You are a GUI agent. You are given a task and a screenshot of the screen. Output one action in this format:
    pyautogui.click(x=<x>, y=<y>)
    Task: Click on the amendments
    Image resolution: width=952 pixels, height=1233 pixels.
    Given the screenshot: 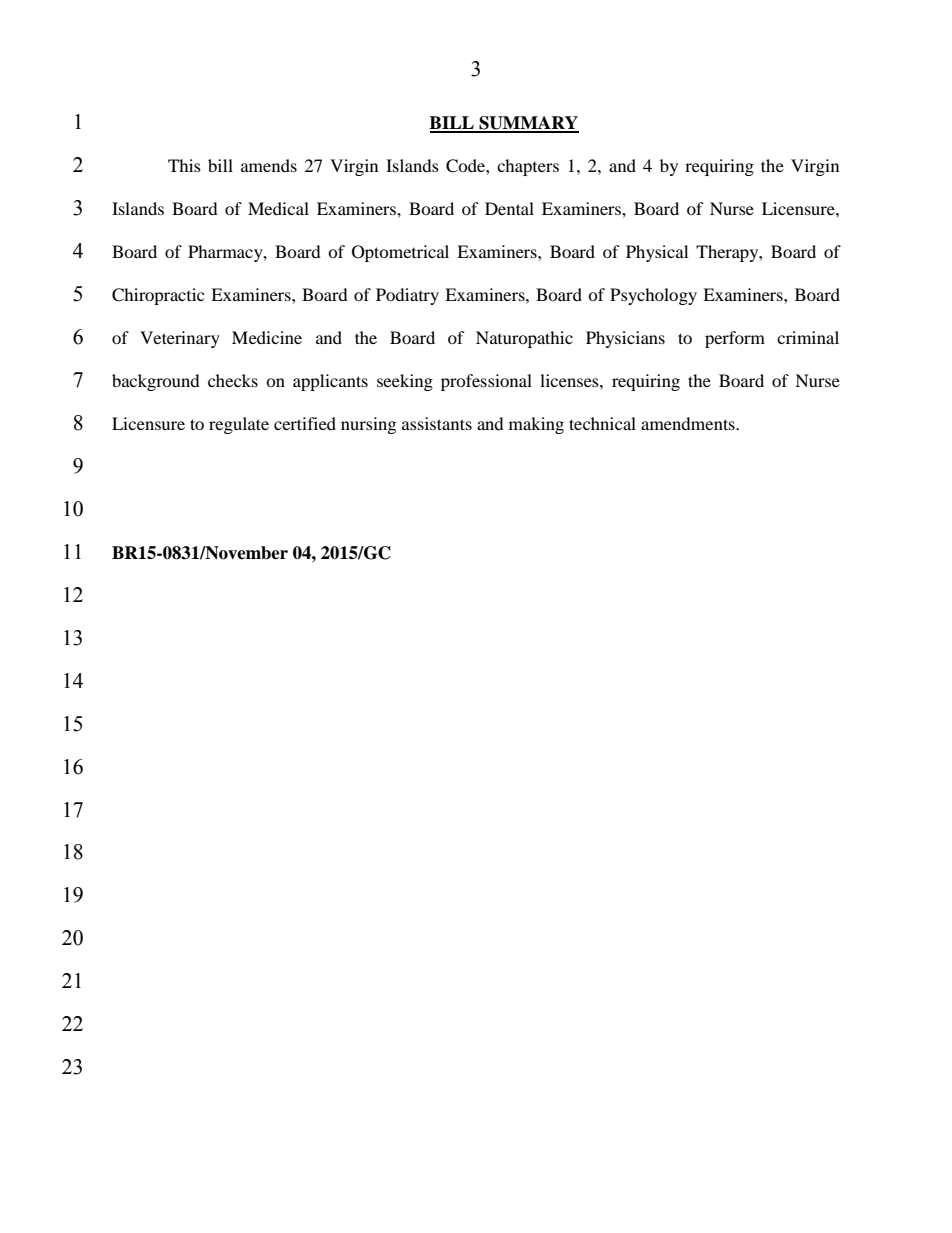 What is the action you would take?
    pyautogui.click(x=689, y=423)
